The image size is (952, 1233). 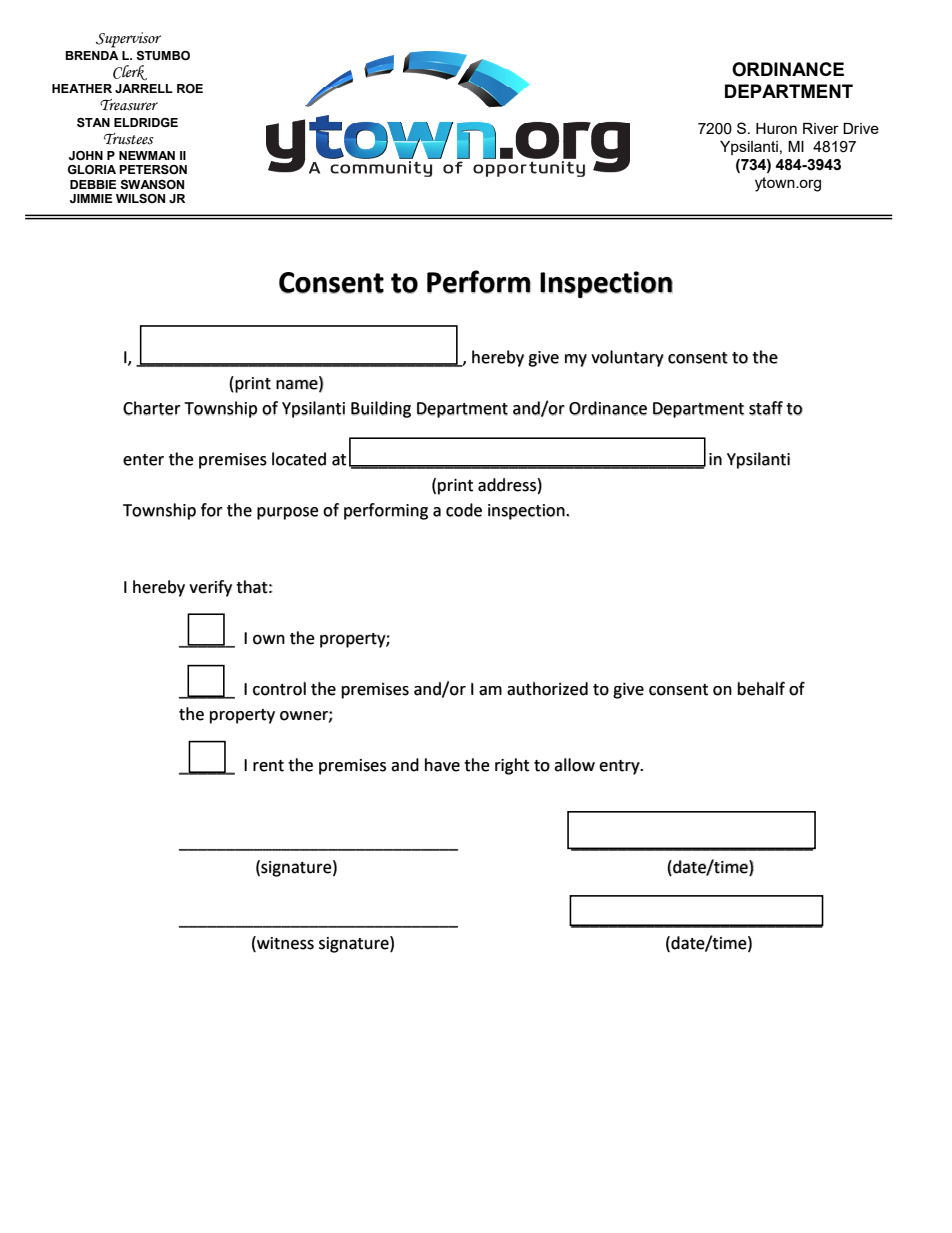 What do you see at coordinates (152, 408) in the screenshot?
I see `Charter` at bounding box center [152, 408].
